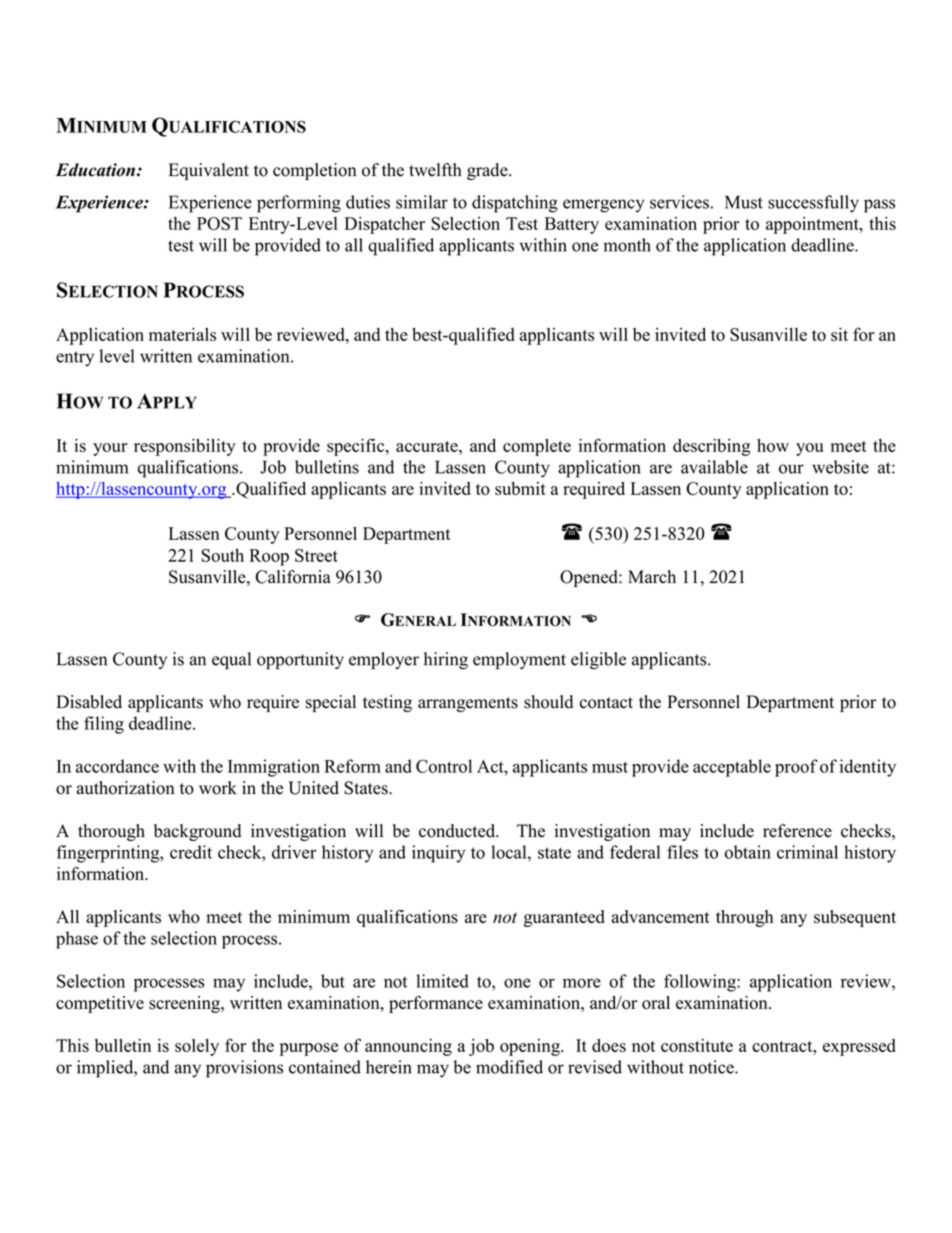 Image resolution: width=952 pixels, height=1233 pixels. Describe the element at coordinates (197, 1047) in the screenshot. I see `solely` at that location.
